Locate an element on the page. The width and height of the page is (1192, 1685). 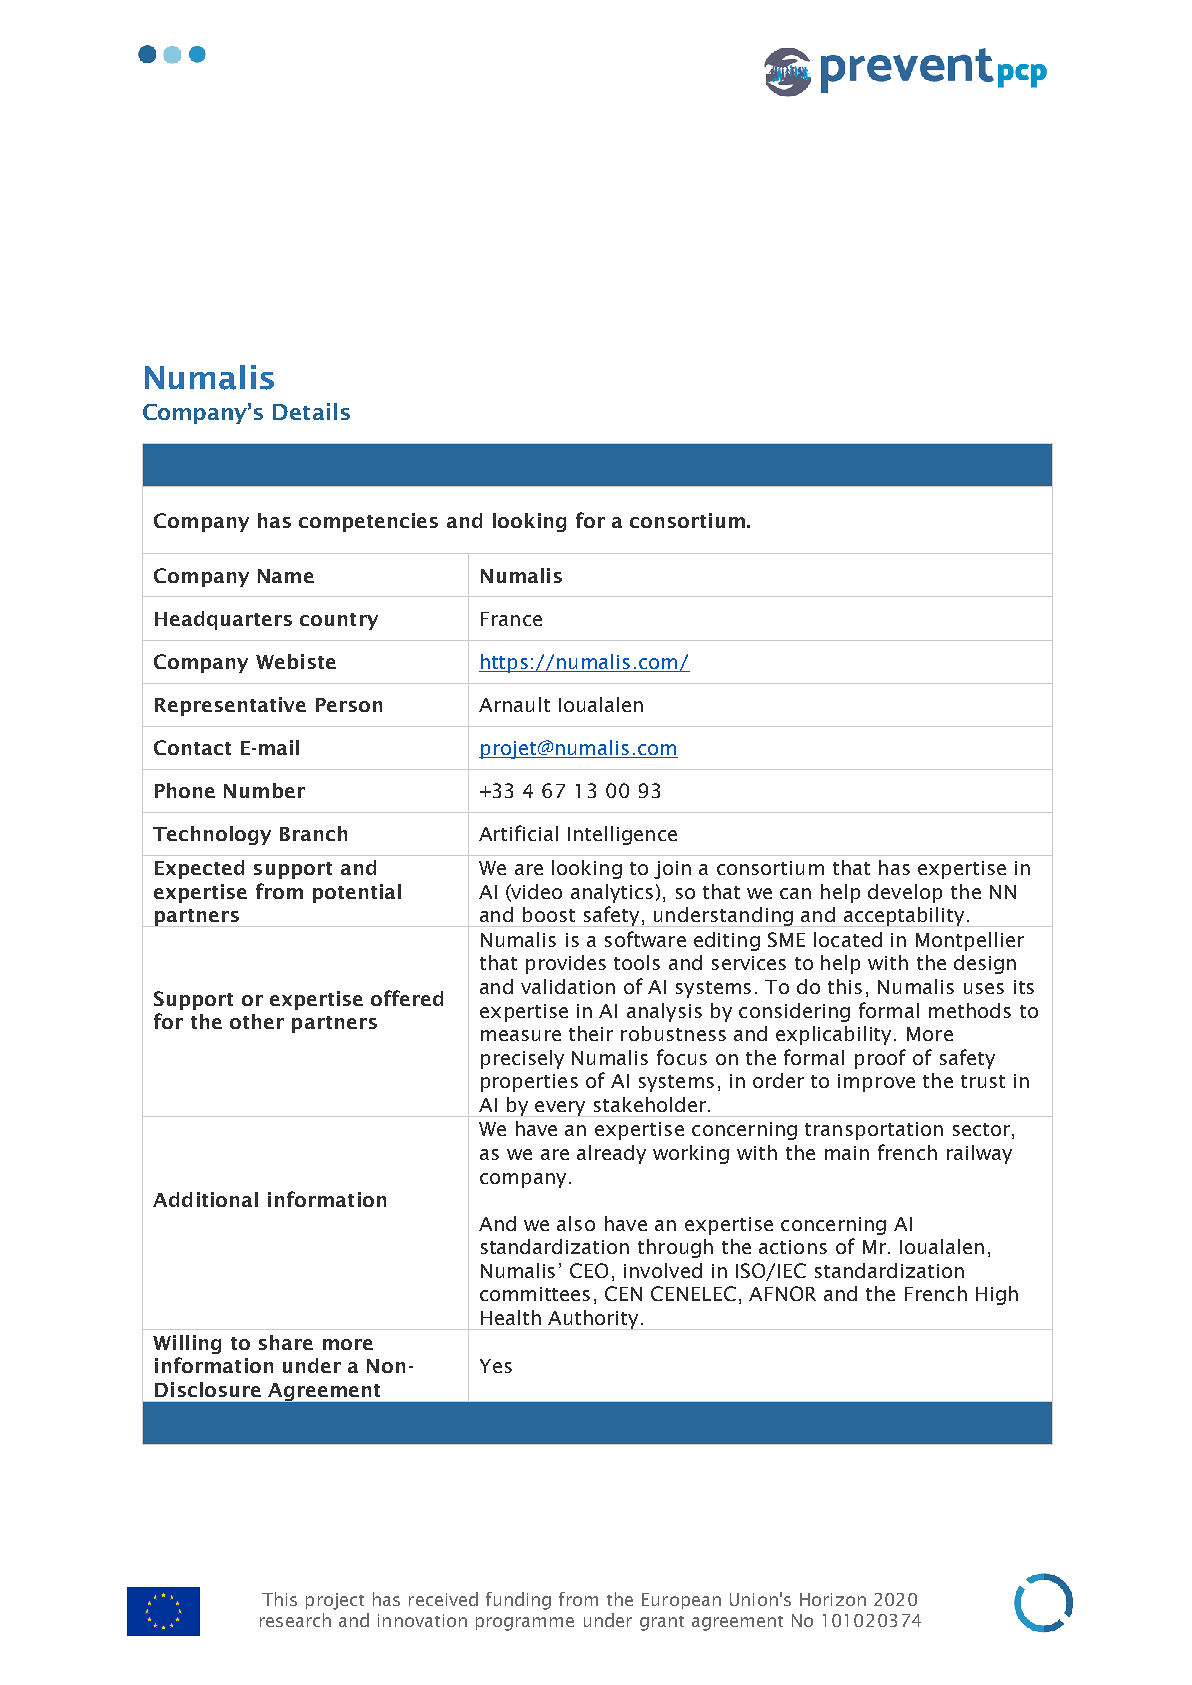
develop is located at coordinates (905, 893).
